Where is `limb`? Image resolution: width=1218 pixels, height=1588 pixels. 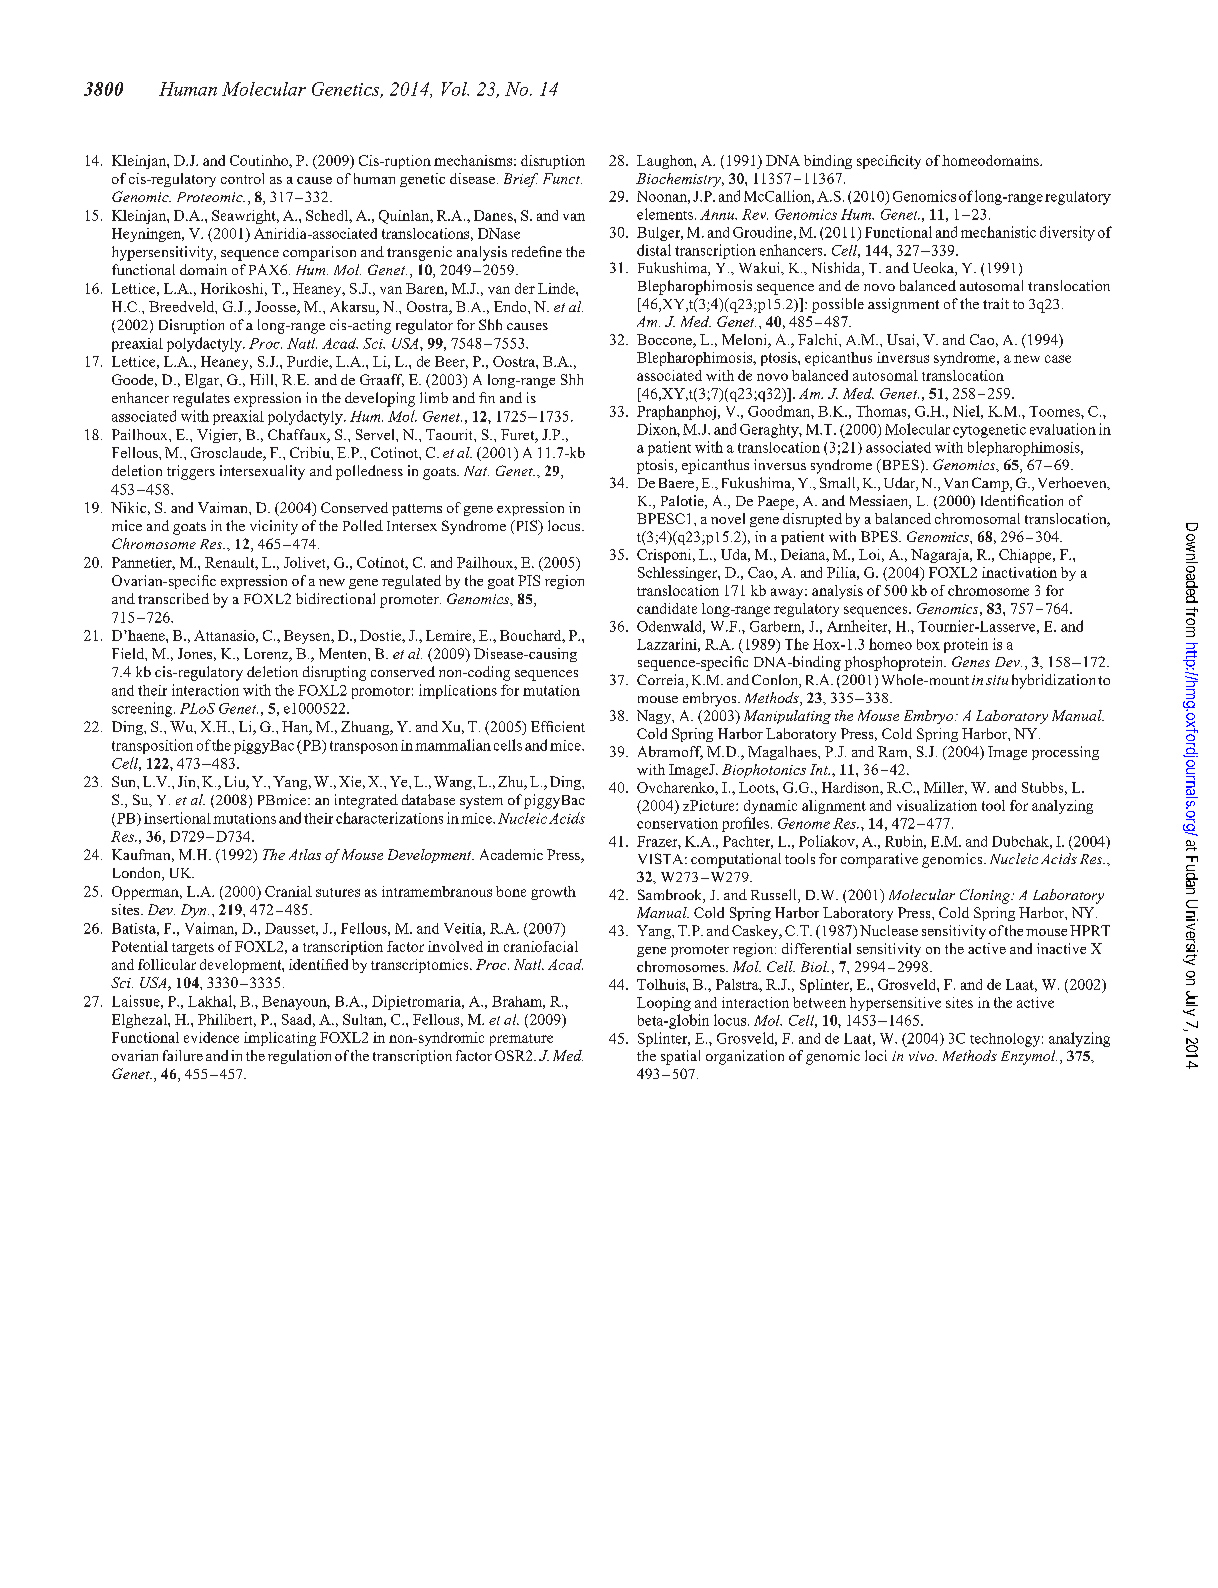
limb is located at coordinates (434, 397).
